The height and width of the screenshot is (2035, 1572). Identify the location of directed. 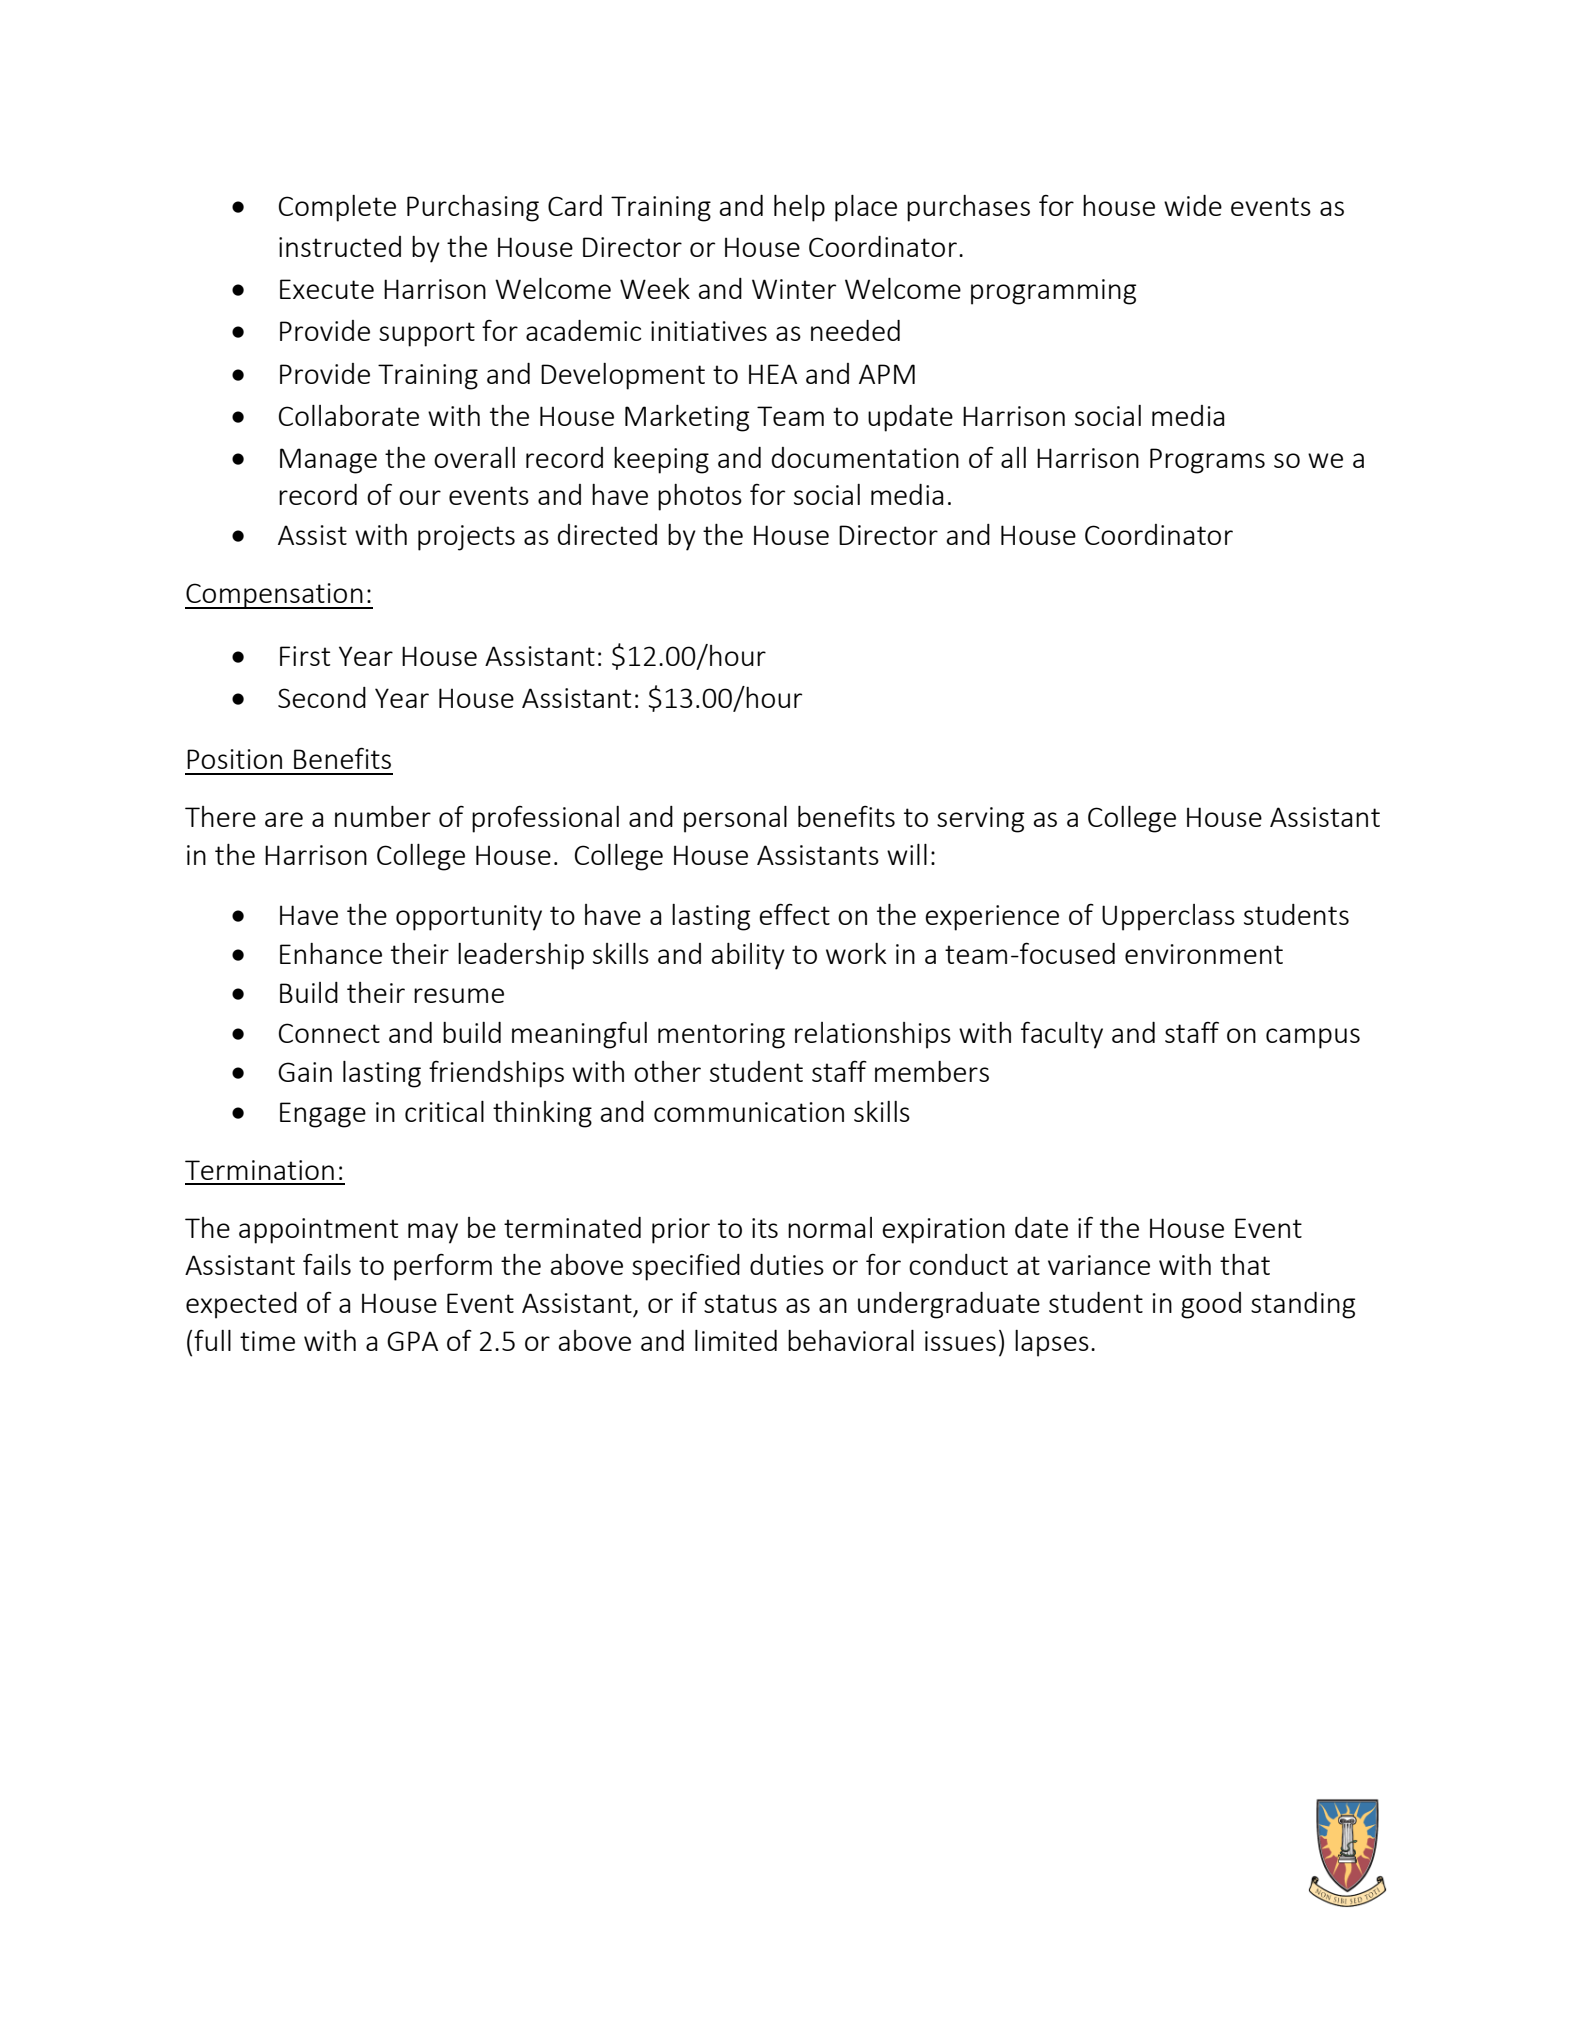
(607, 534).
